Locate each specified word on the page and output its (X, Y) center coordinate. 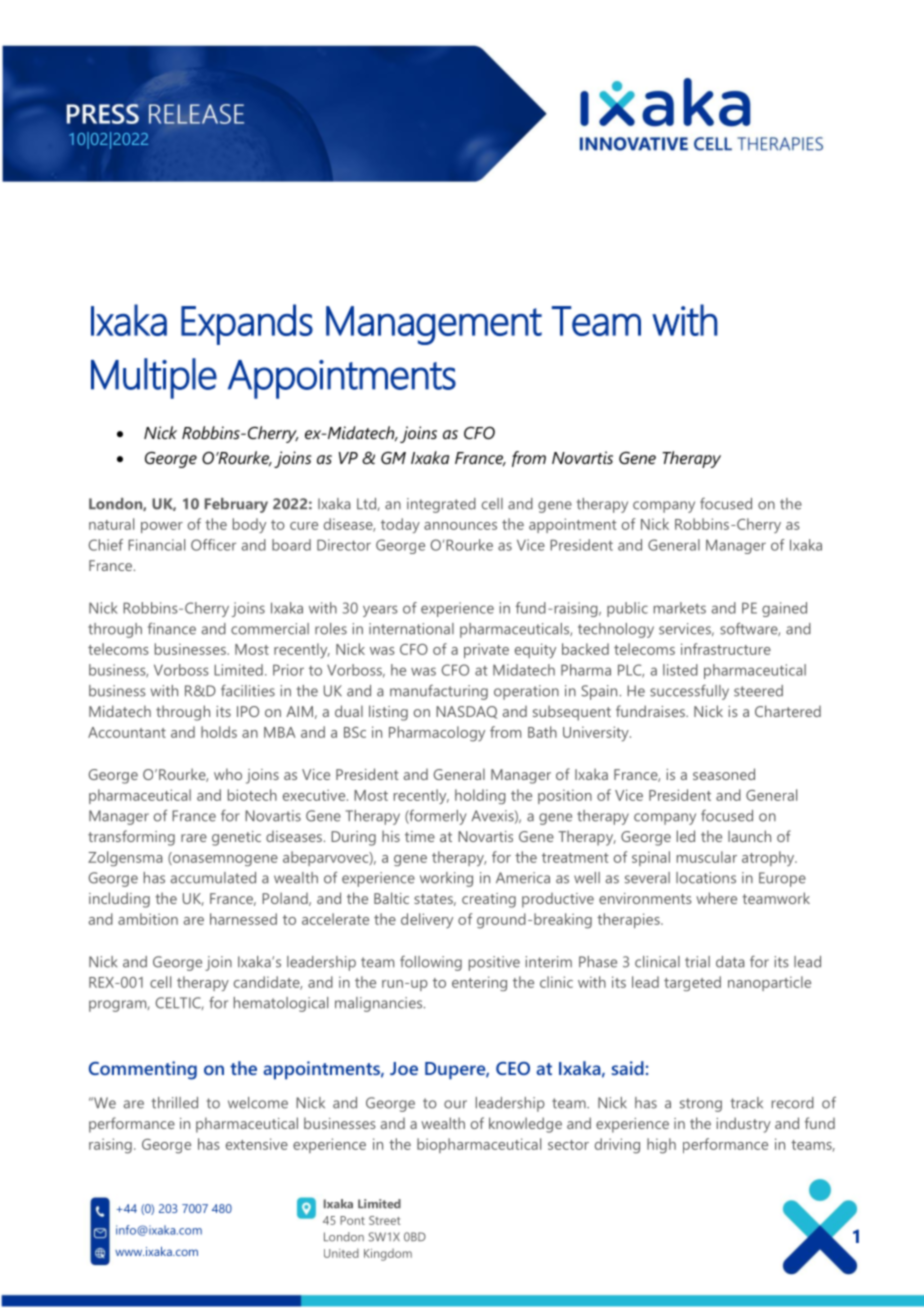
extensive (257, 1144)
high (661, 1146)
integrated (441, 505)
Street (385, 1220)
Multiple (154, 378)
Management (434, 325)
